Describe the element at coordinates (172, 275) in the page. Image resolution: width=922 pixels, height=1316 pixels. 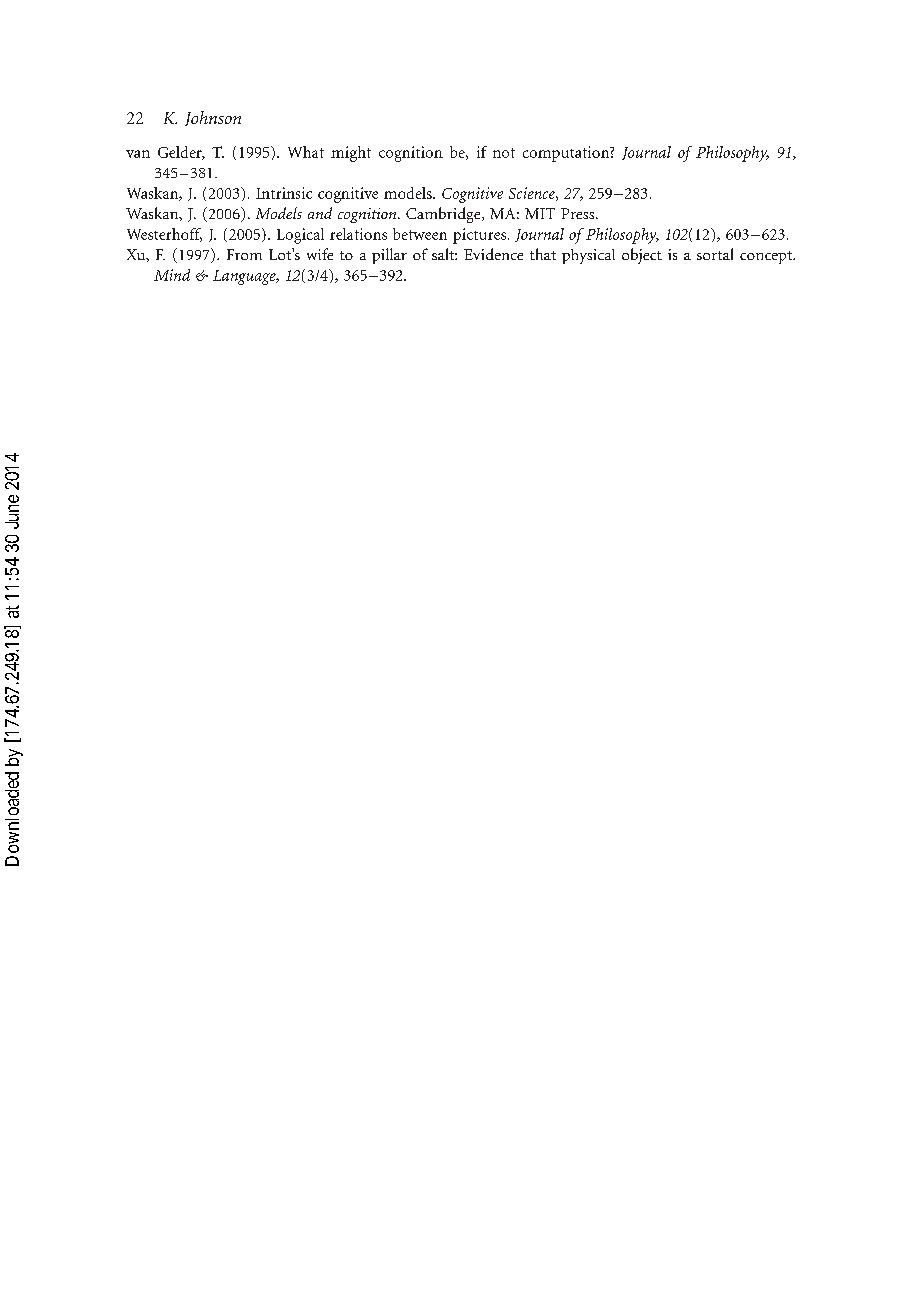
I see `Mind` at that location.
